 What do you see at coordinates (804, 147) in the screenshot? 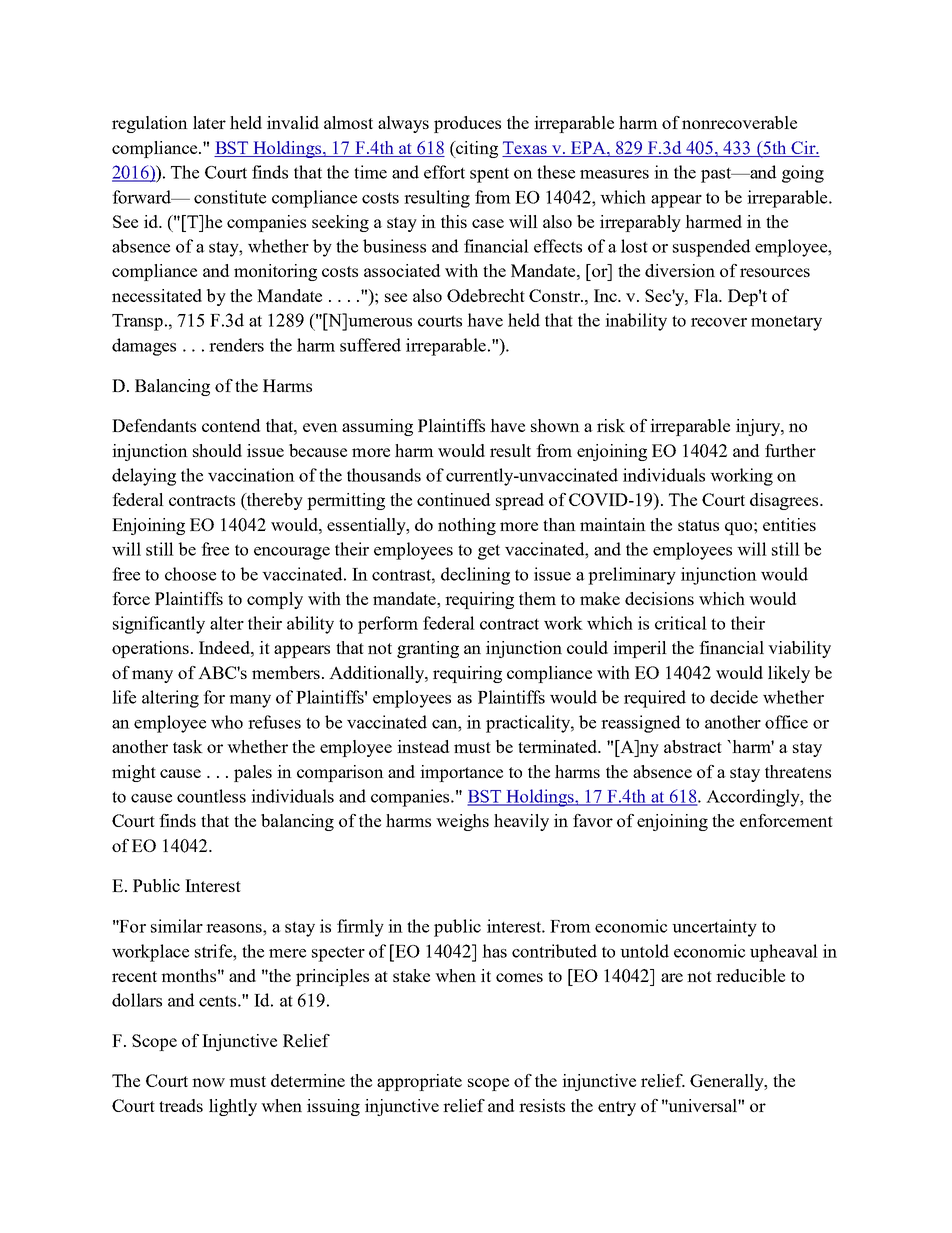
I see `Cir` at bounding box center [804, 147].
